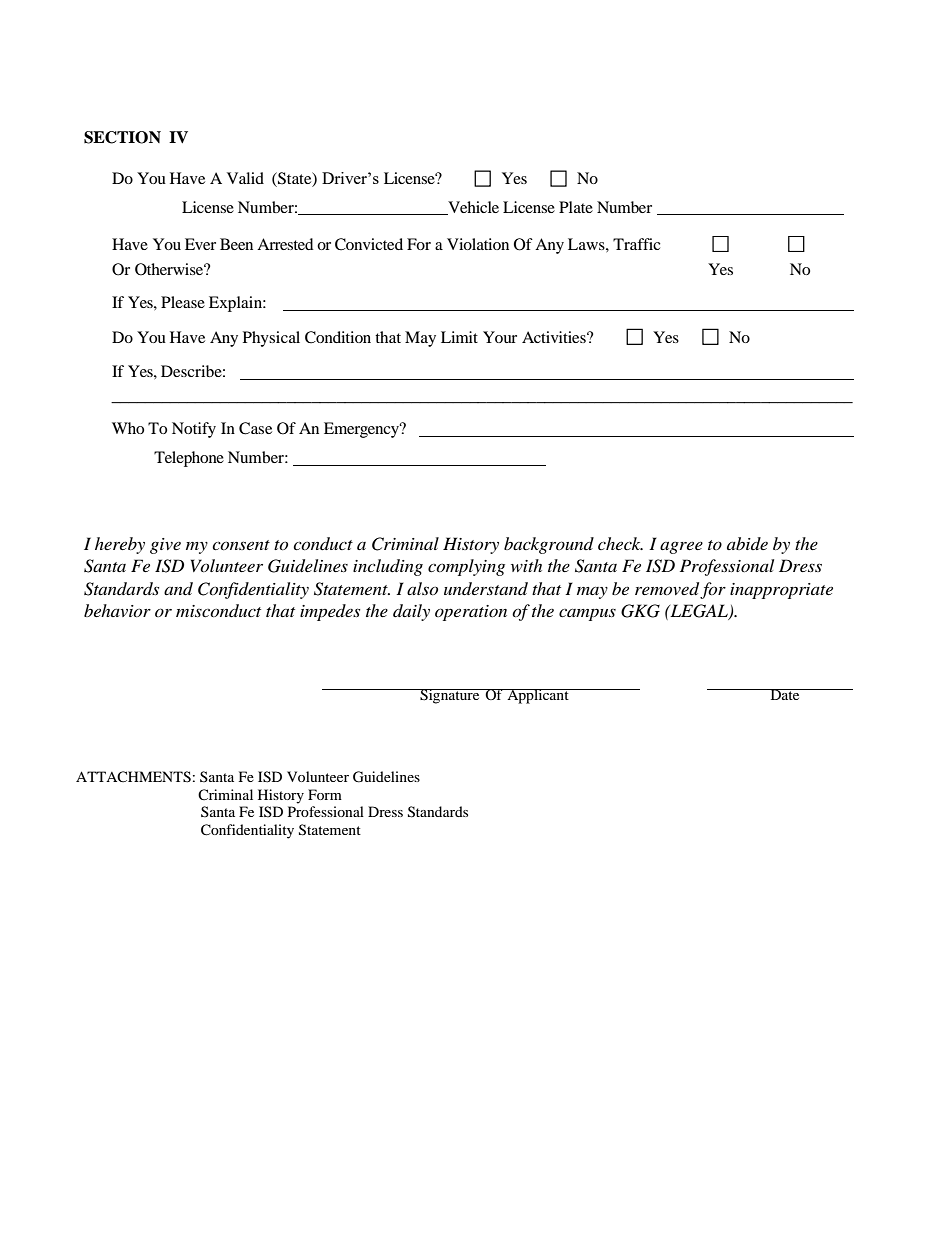 This screenshot has width=952, height=1233. What do you see at coordinates (133, 777) in the screenshot?
I see `ATTACHMENTS` at bounding box center [133, 777].
